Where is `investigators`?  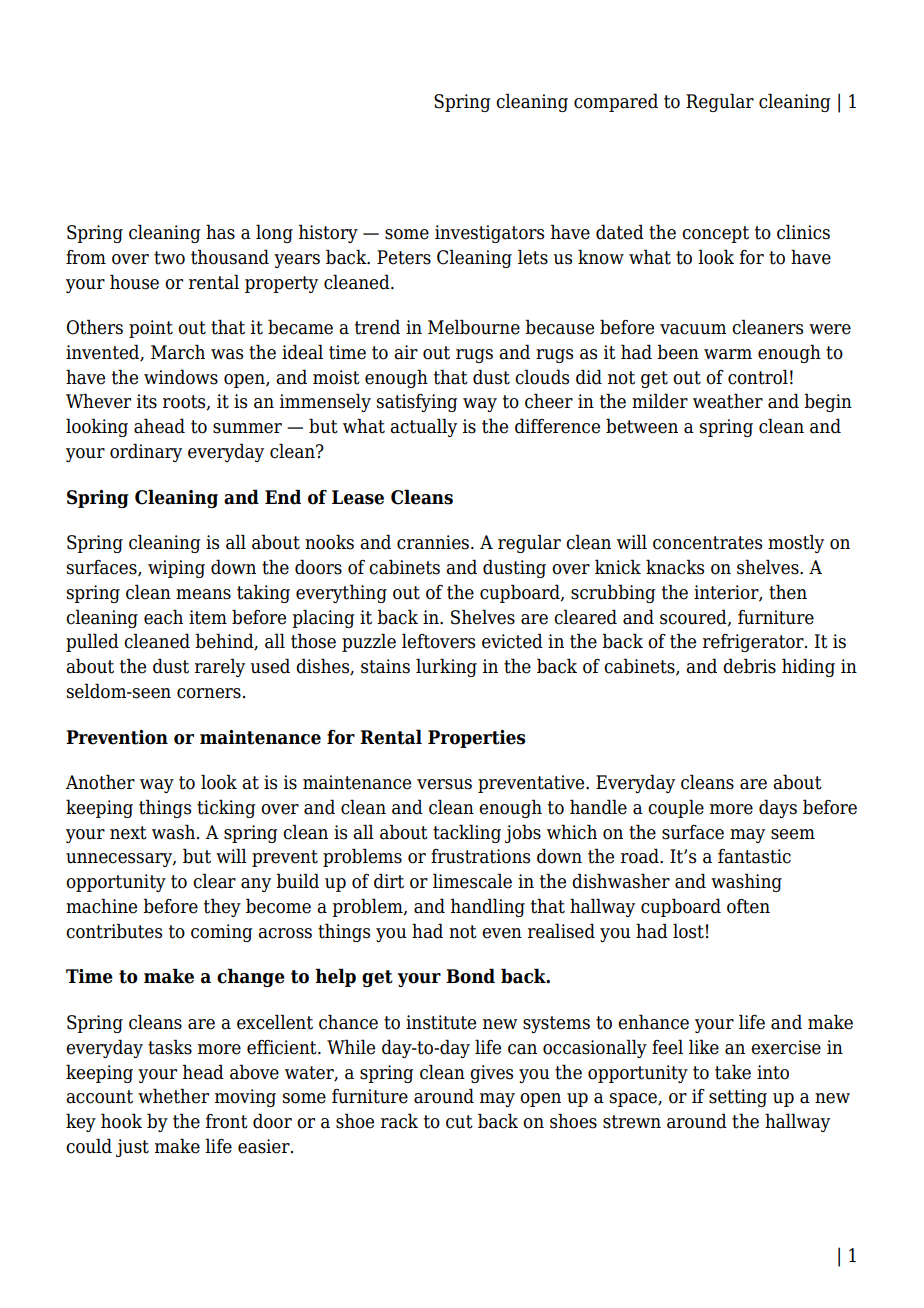 investigators is located at coordinates (489, 234).
